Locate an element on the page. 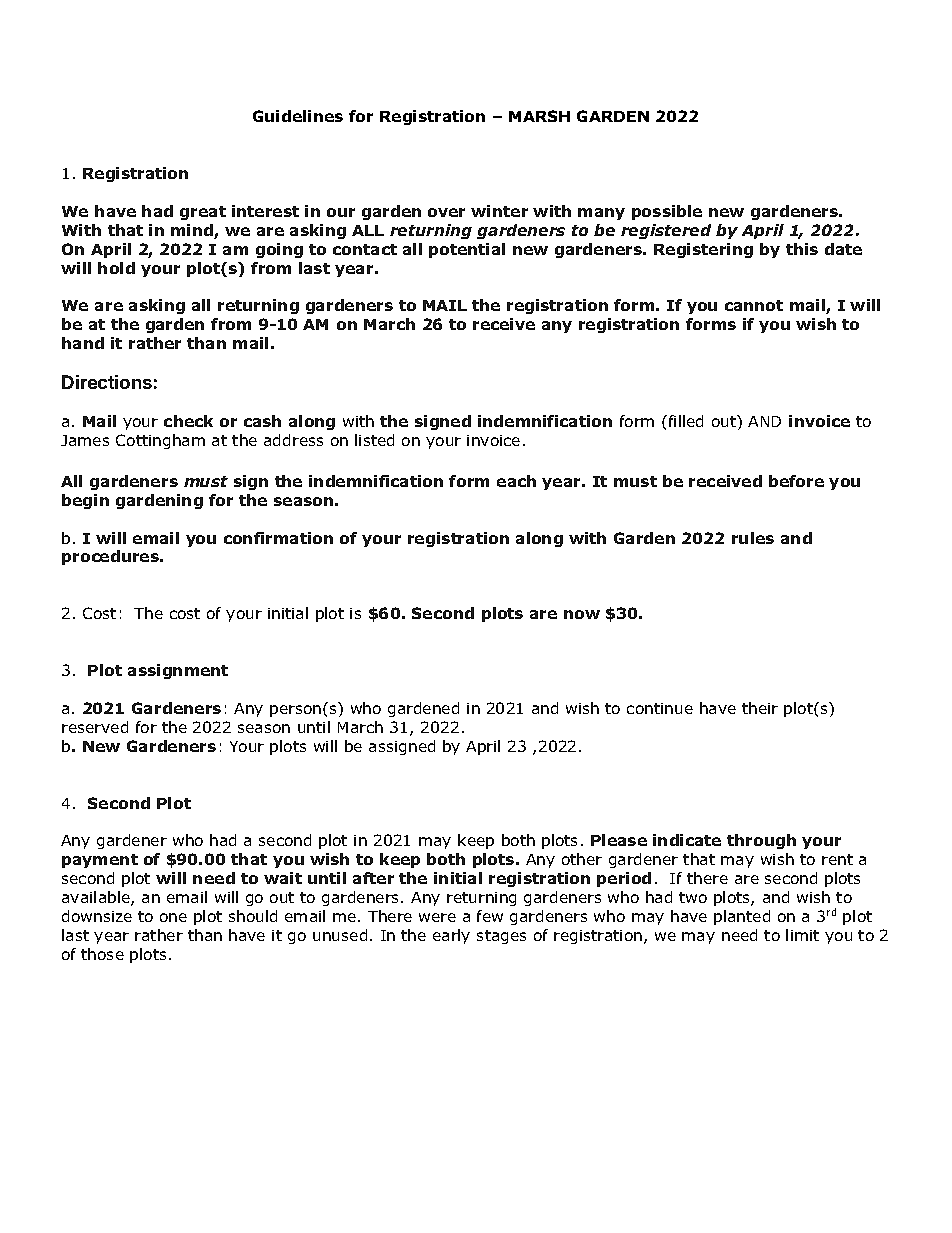 The image size is (952, 1233). check is located at coordinates (188, 421).
